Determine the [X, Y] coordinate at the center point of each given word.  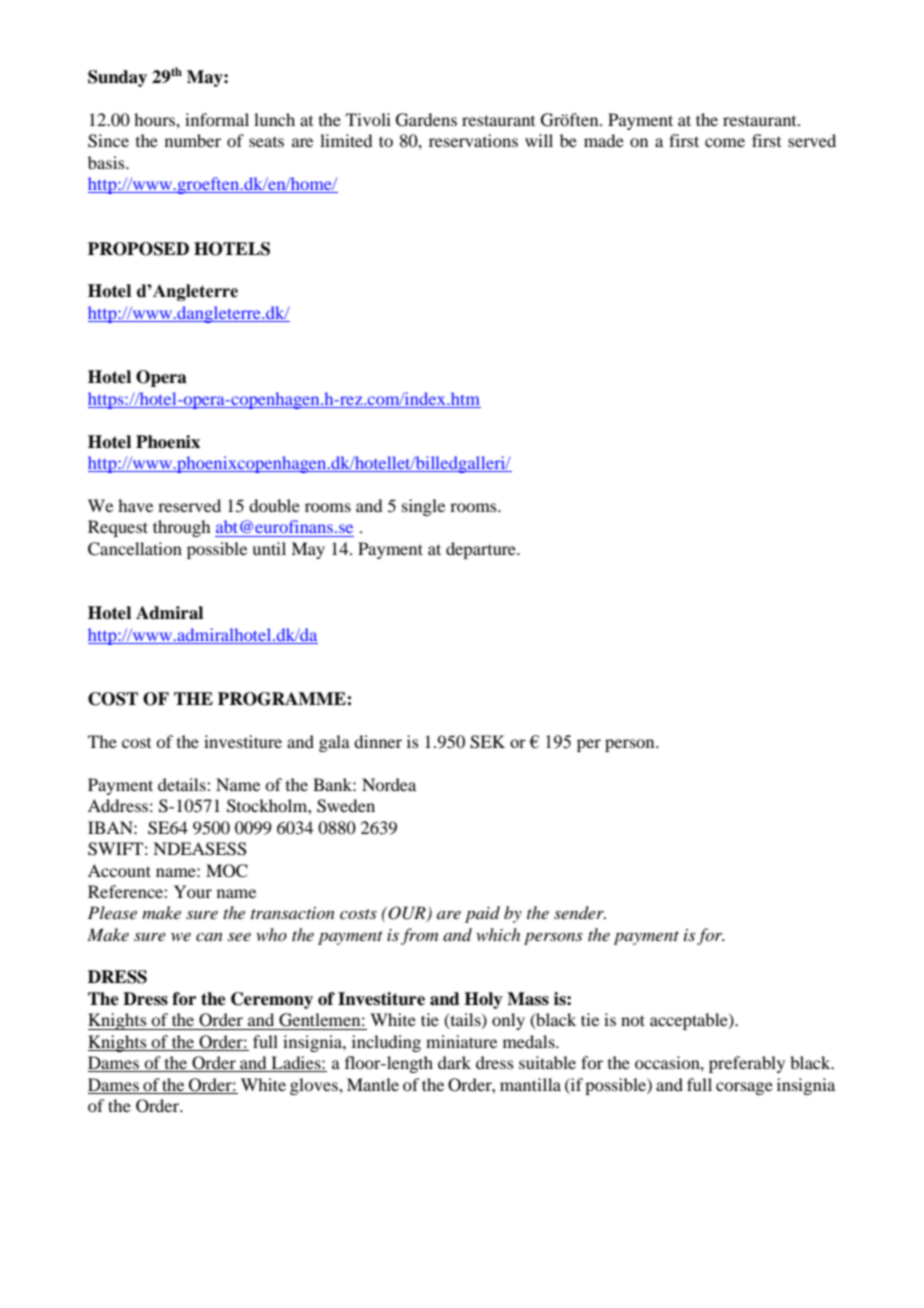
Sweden [346, 806]
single [423, 507]
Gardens [426, 120]
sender [580, 912]
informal [217, 119]
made [604, 140]
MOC [227, 871]
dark [454, 1062]
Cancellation [135, 549]
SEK [487, 742]
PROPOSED [138, 249]
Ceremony [272, 1000]
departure [482, 550]
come [725, 142]
